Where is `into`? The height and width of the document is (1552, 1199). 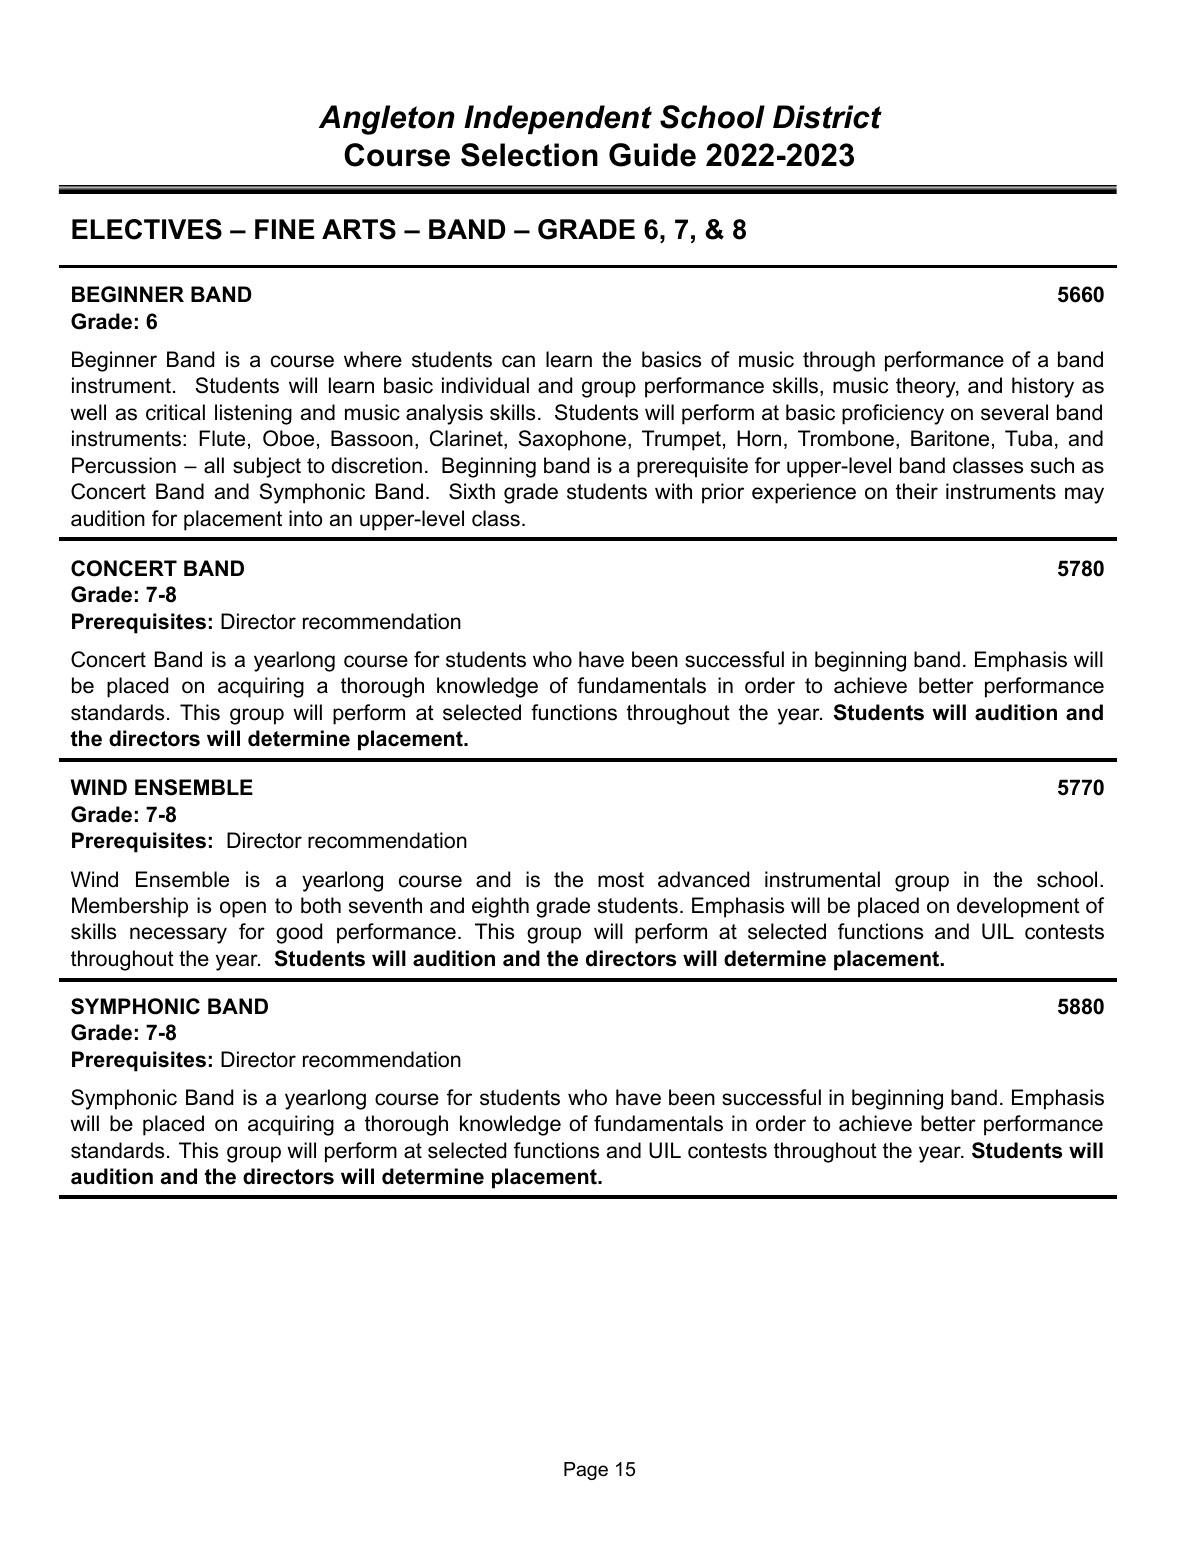
into is located at coordinates (305, 518).
